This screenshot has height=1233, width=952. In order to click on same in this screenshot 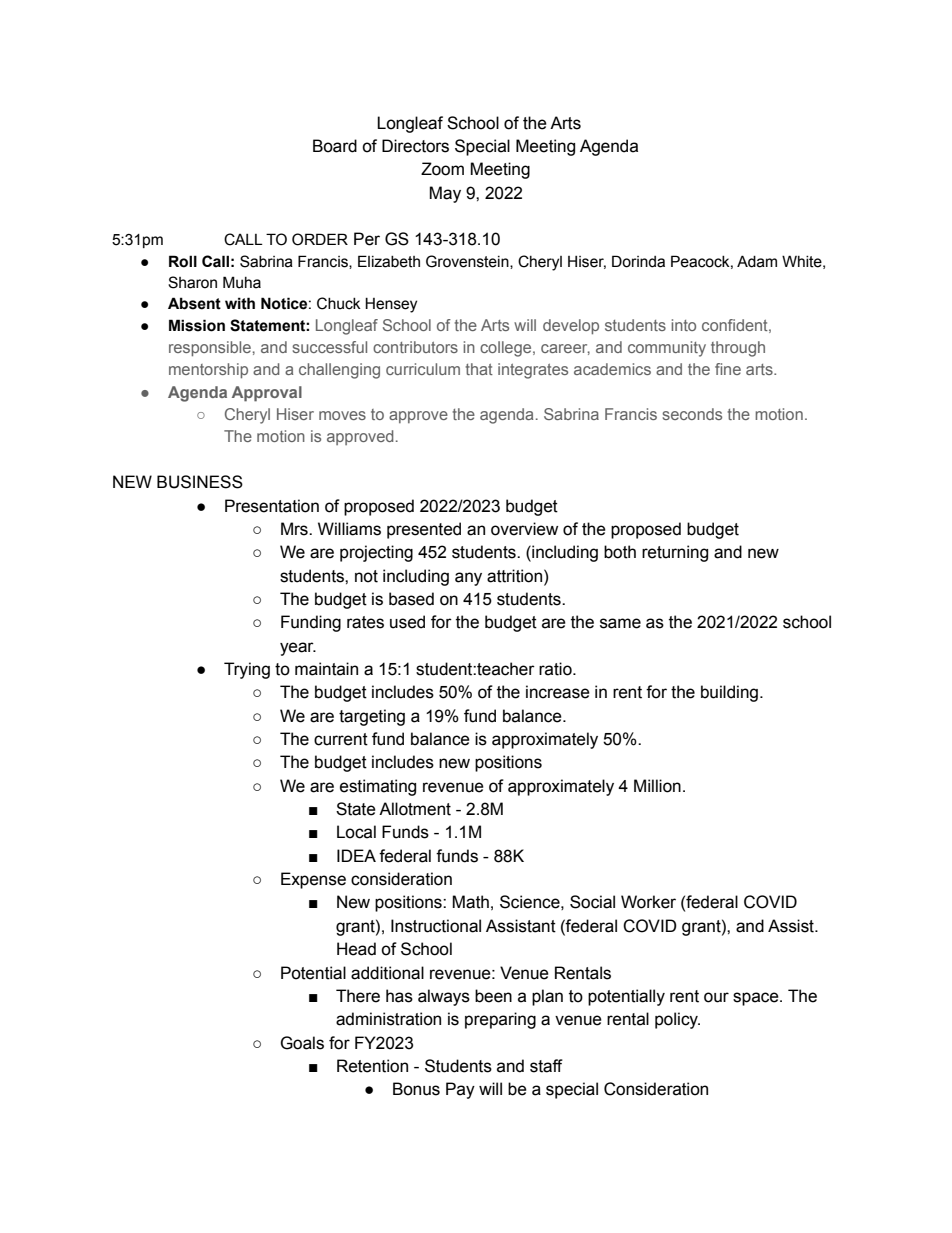, I will do `click(620, 623)`.
